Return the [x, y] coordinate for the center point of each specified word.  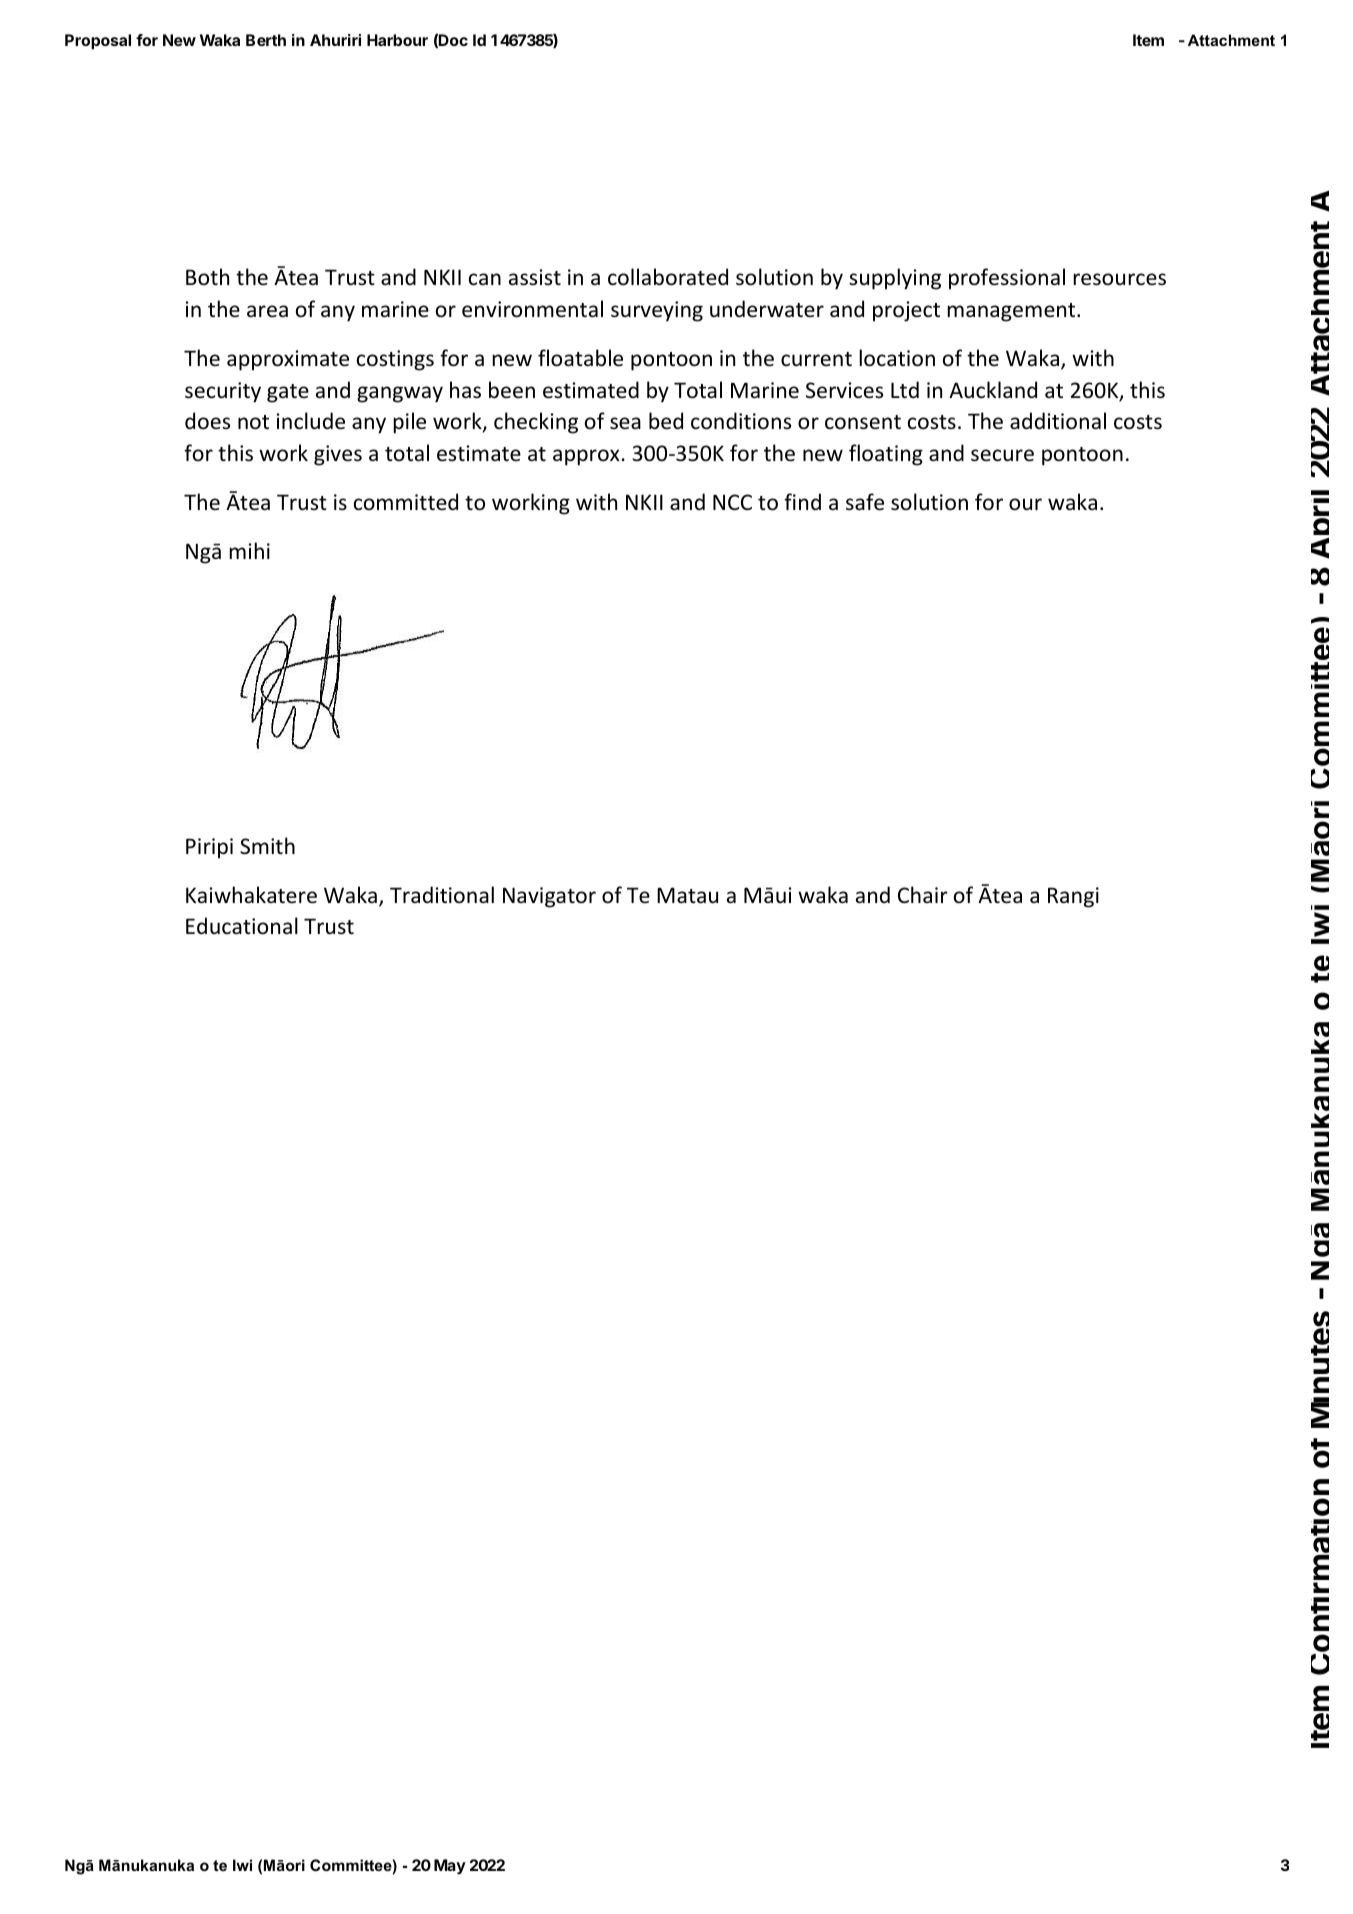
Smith [267, 846]
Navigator [549, 897]
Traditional [442, 895]
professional [1007, 279]
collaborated [668, 277]
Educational [242, 926]
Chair [923, 894]
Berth [266, 40]
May [450, 1867]
